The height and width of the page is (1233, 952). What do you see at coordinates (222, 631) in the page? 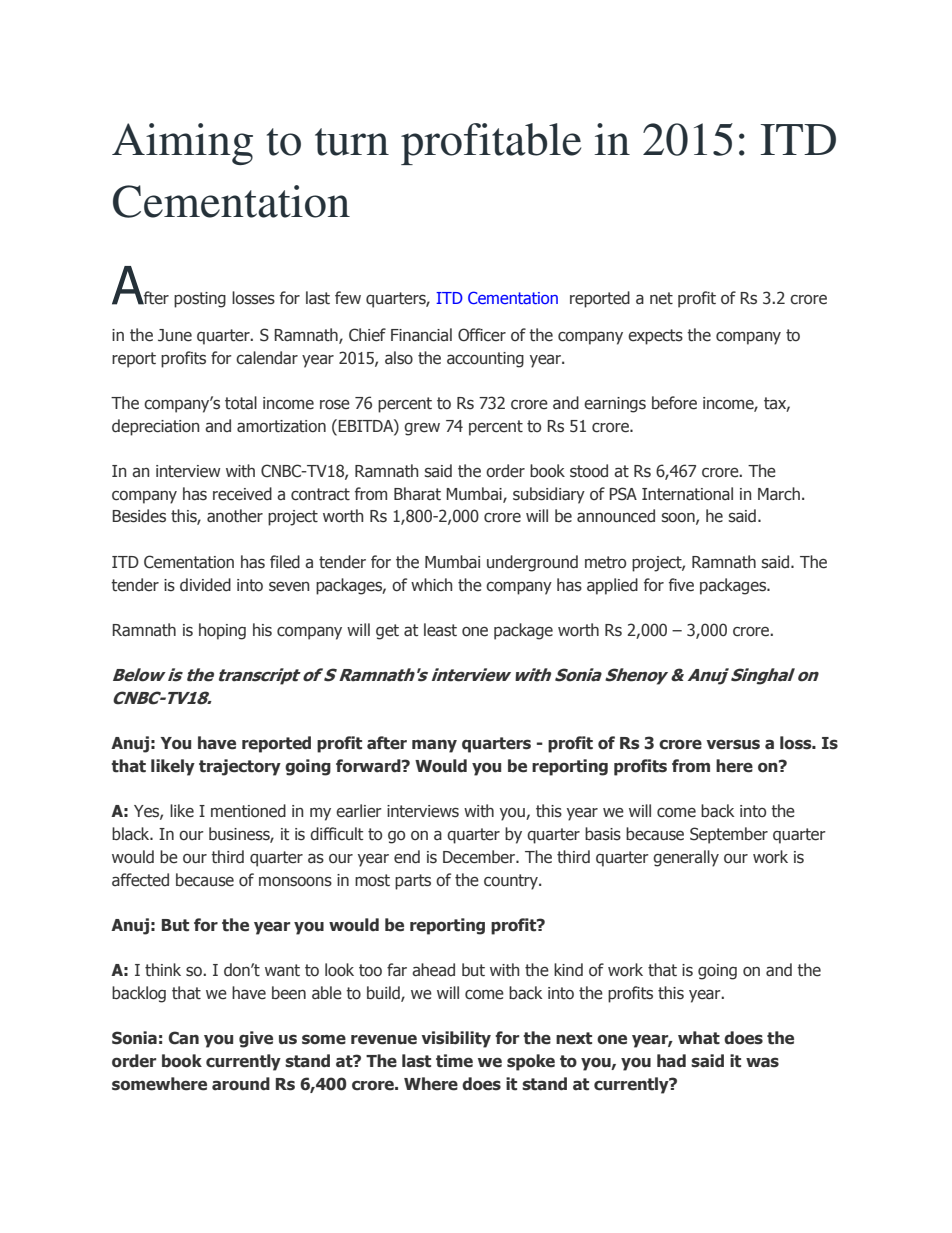
I see `hoping` at bounding box center [222, 631].
